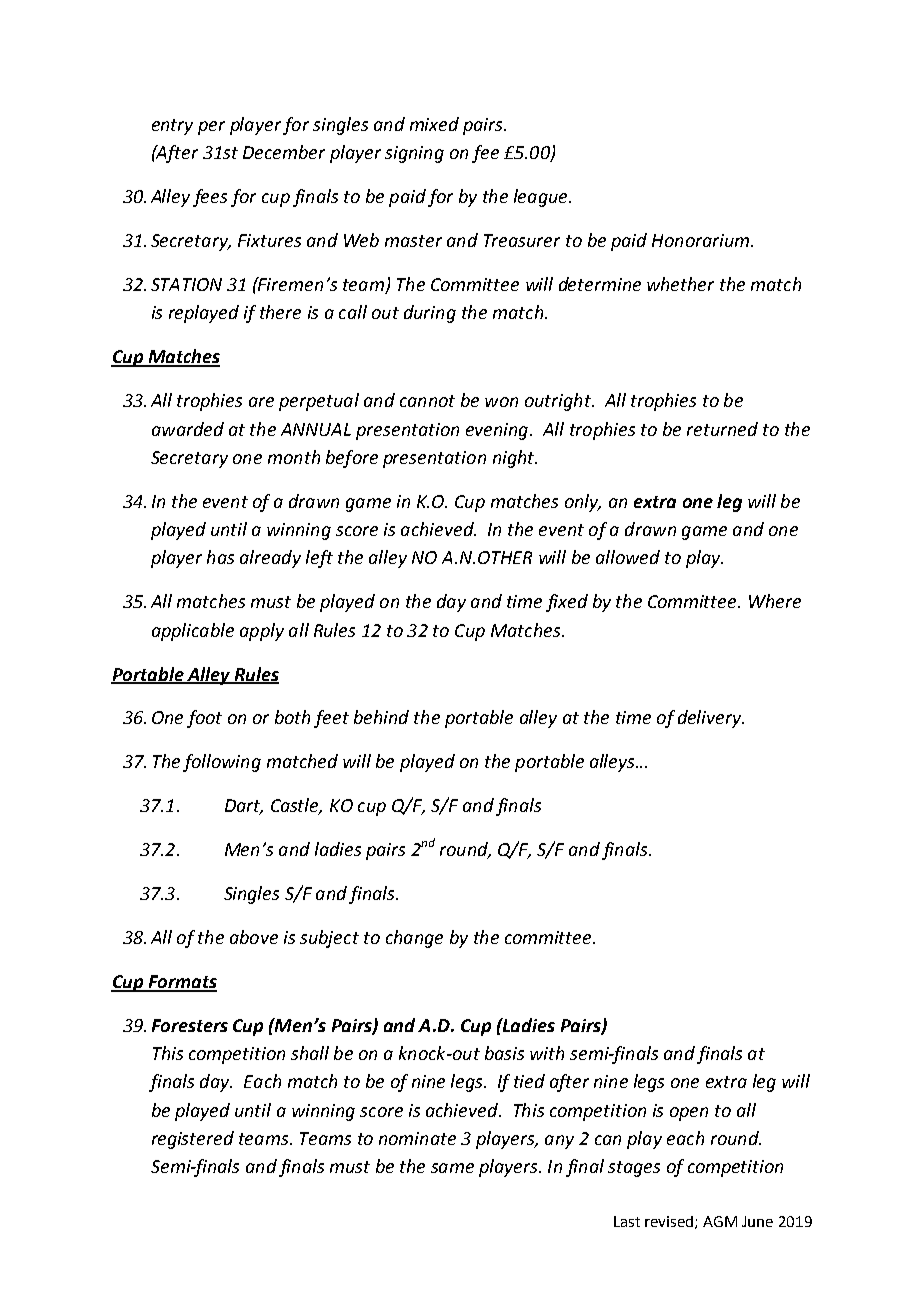  Describe the element at coordinates (414, 939) in the screenshot. I see `change` at that location.
